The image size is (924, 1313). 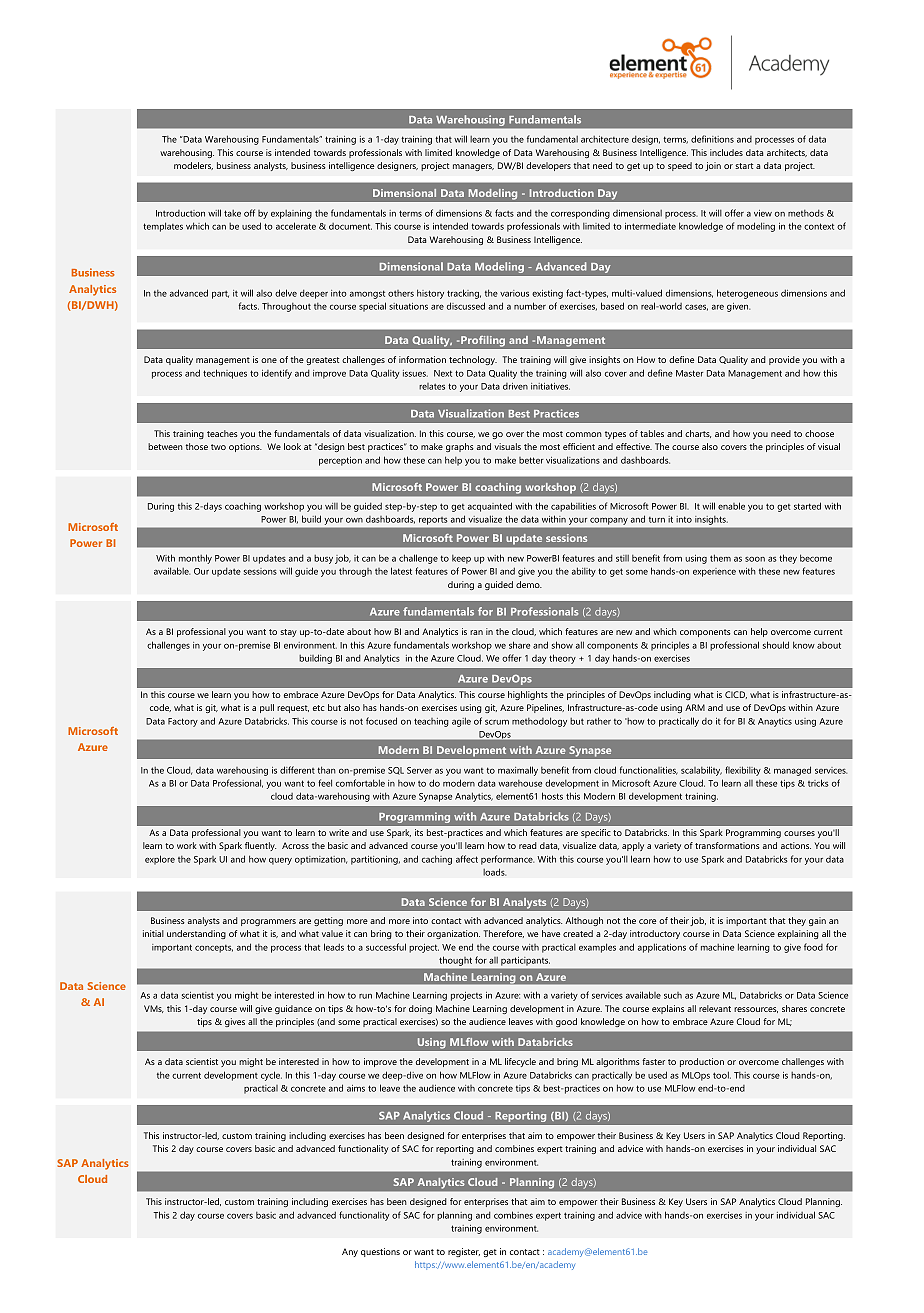 I want to click on warehouse, so click(x=520, y=783).
